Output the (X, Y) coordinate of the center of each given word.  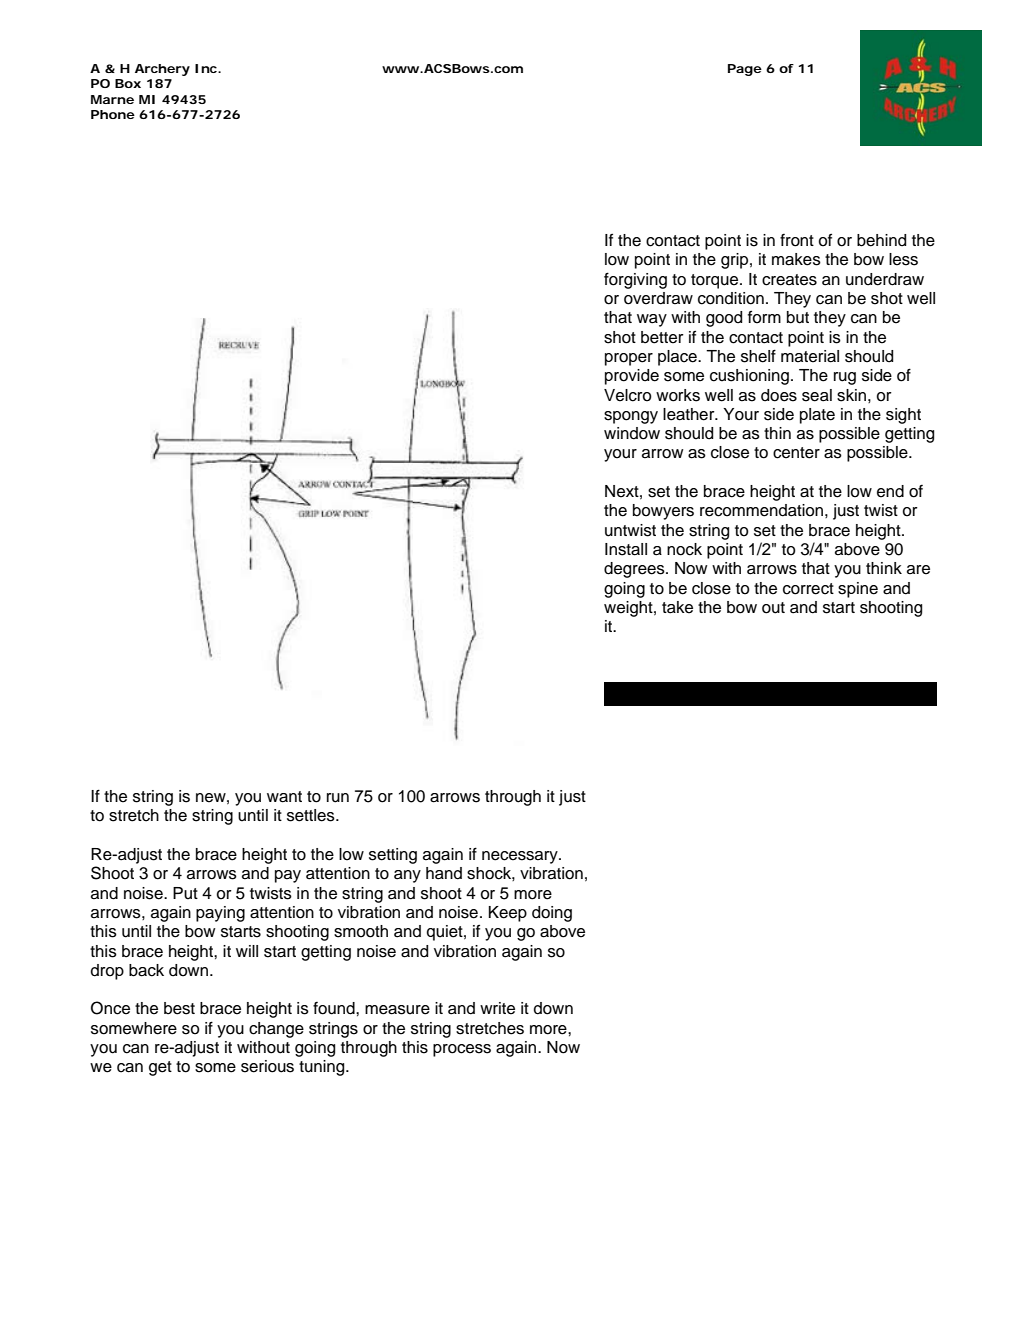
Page (745, 70)
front (797, 240)
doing (552, 914)
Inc (207, 68)
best (179, 1008)
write (497, 1008)
